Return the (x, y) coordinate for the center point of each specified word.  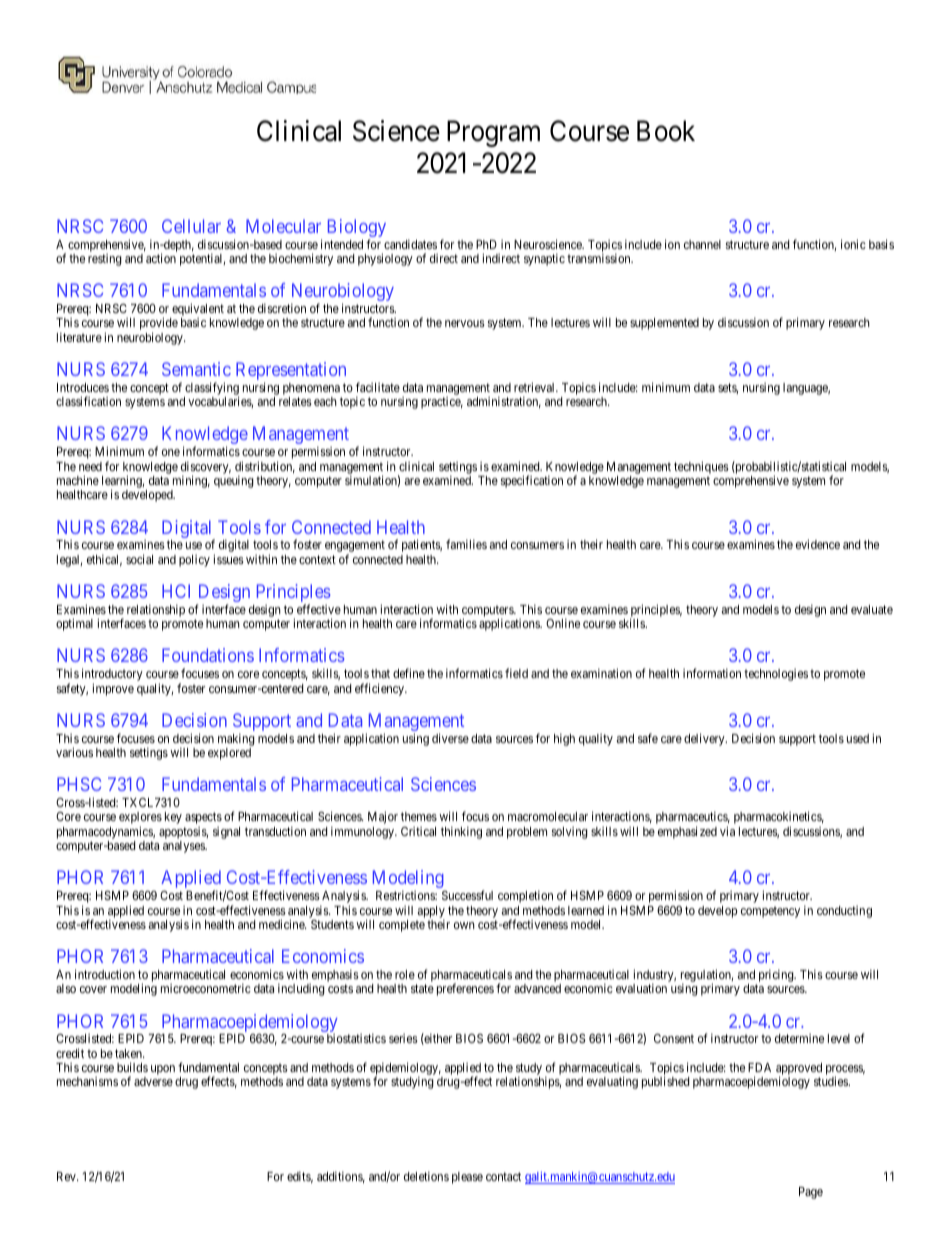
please (467, 1178)
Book (666, 131)
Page (811, 1193)
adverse (153, 1081)
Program (493, 134)
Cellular (191, 226)
